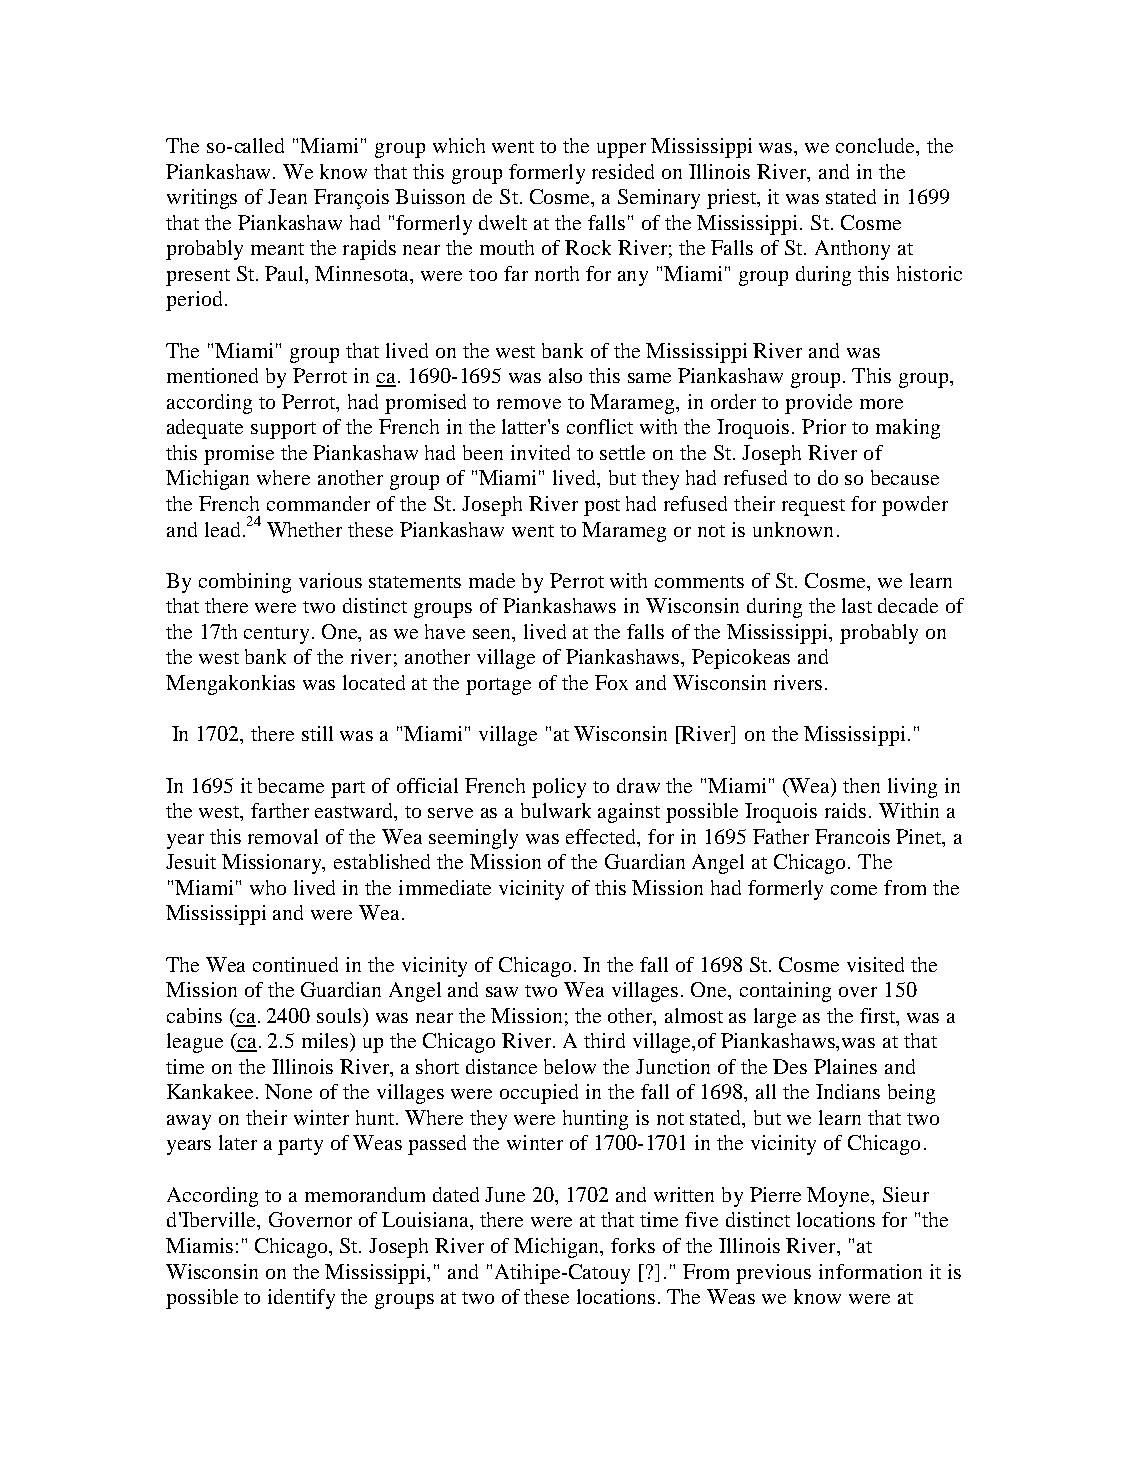  I want to click on conclude, so click(877, 147).
